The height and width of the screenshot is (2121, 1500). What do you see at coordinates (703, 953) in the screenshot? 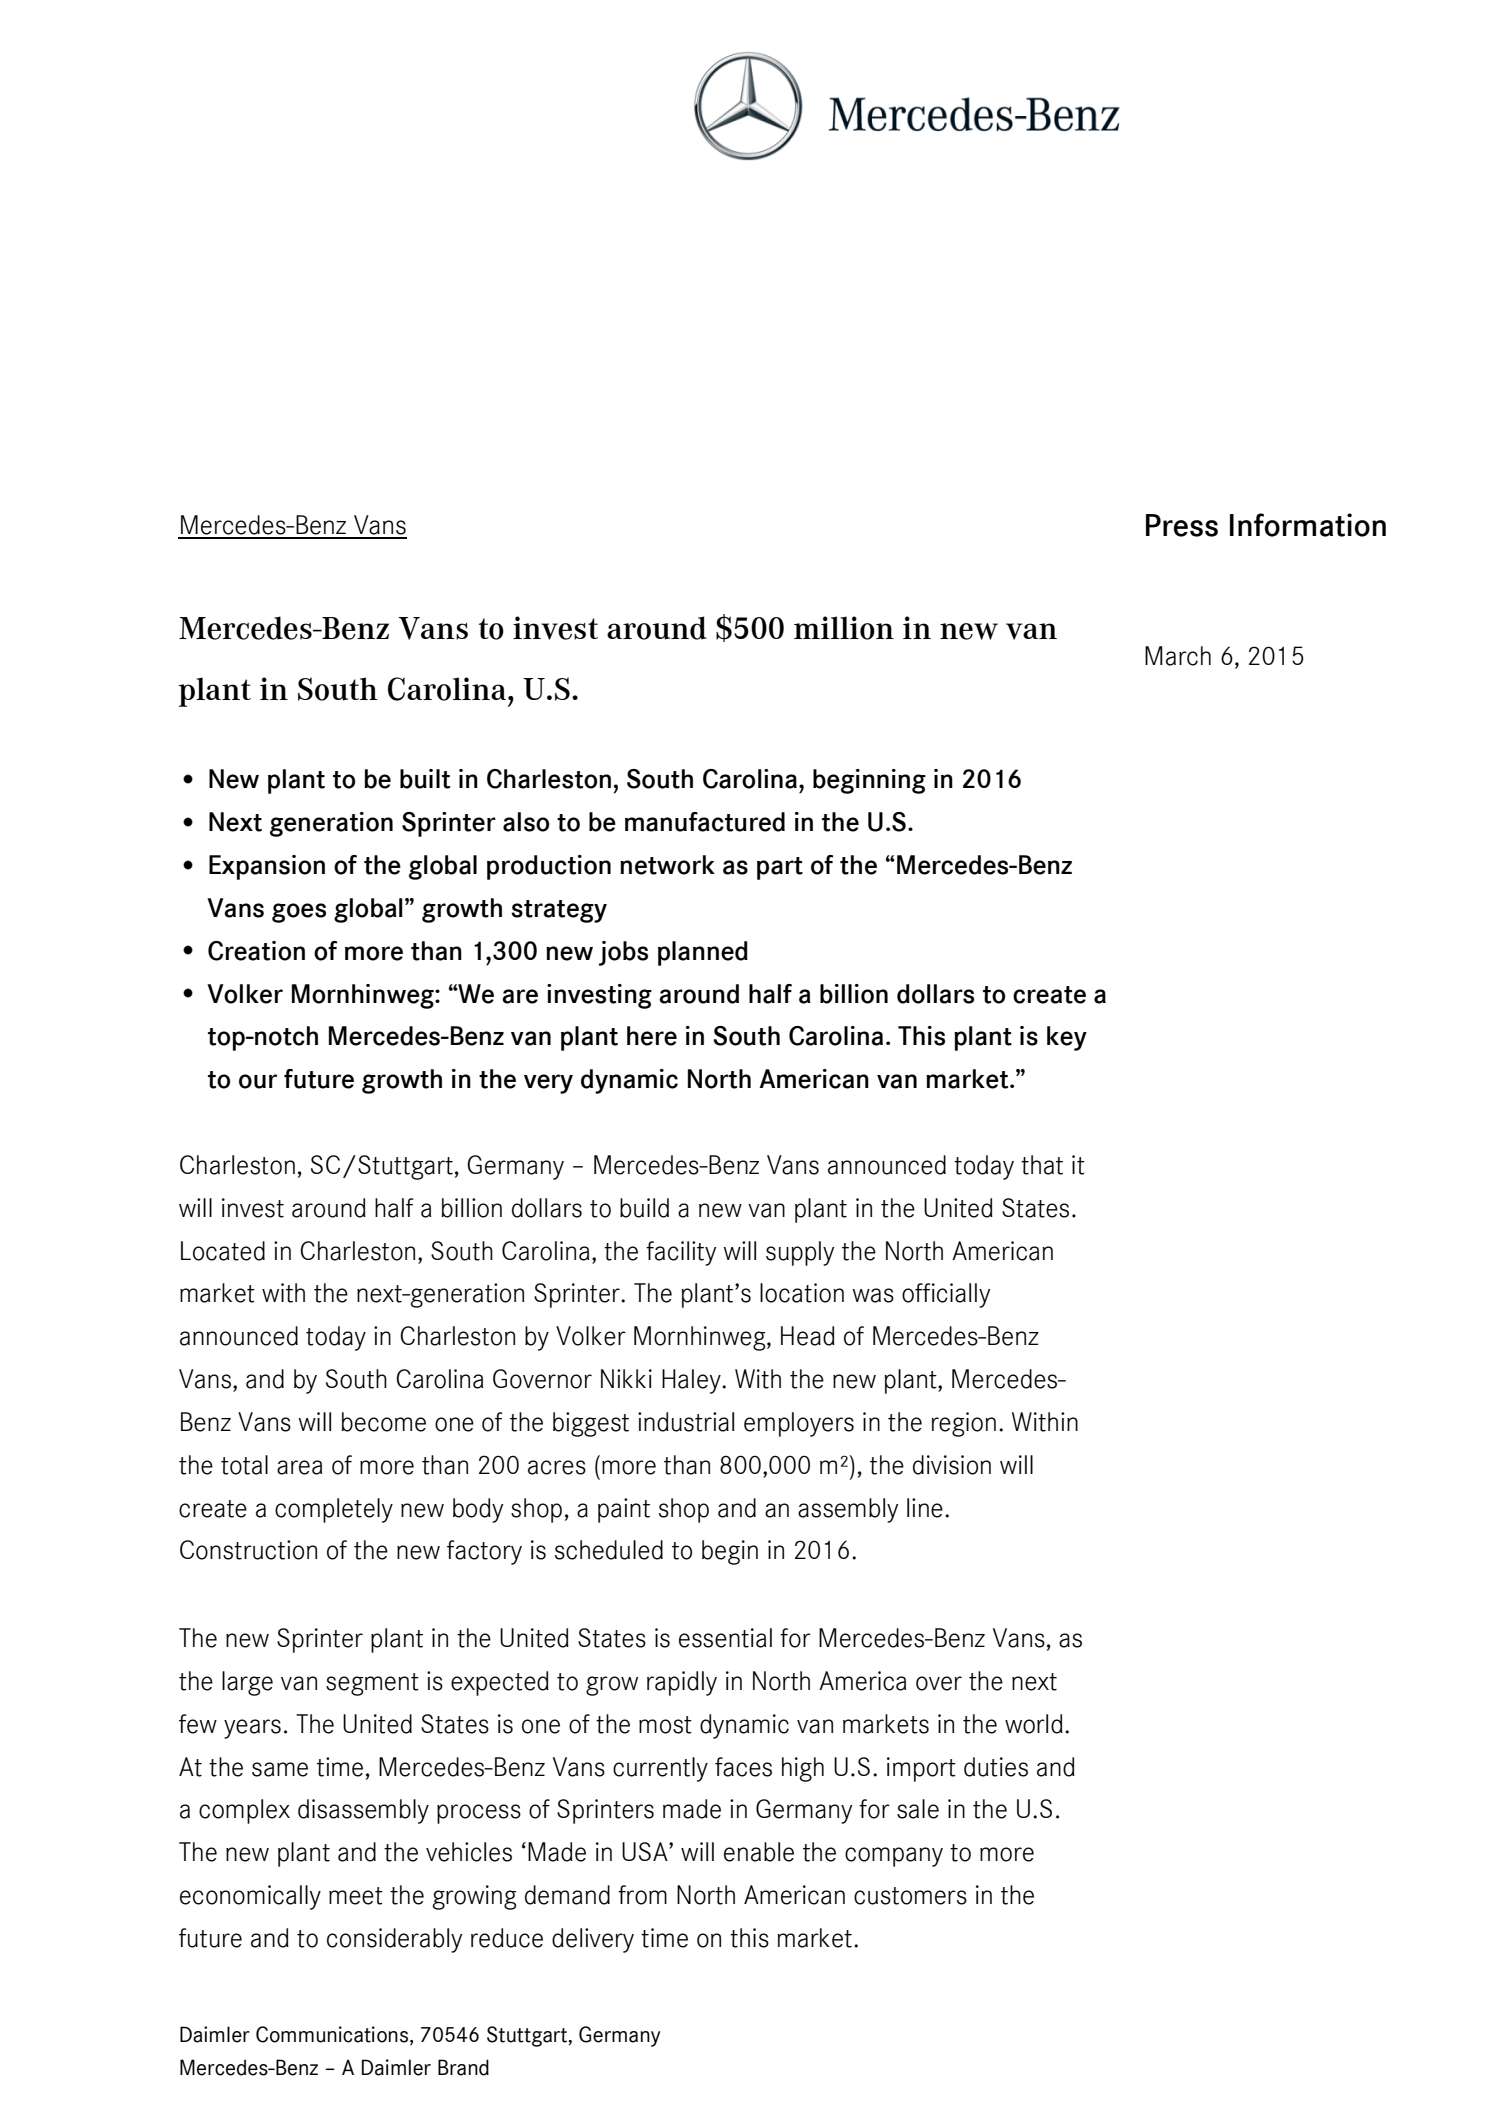
I see `planned` at bounding box center [703, 953].
